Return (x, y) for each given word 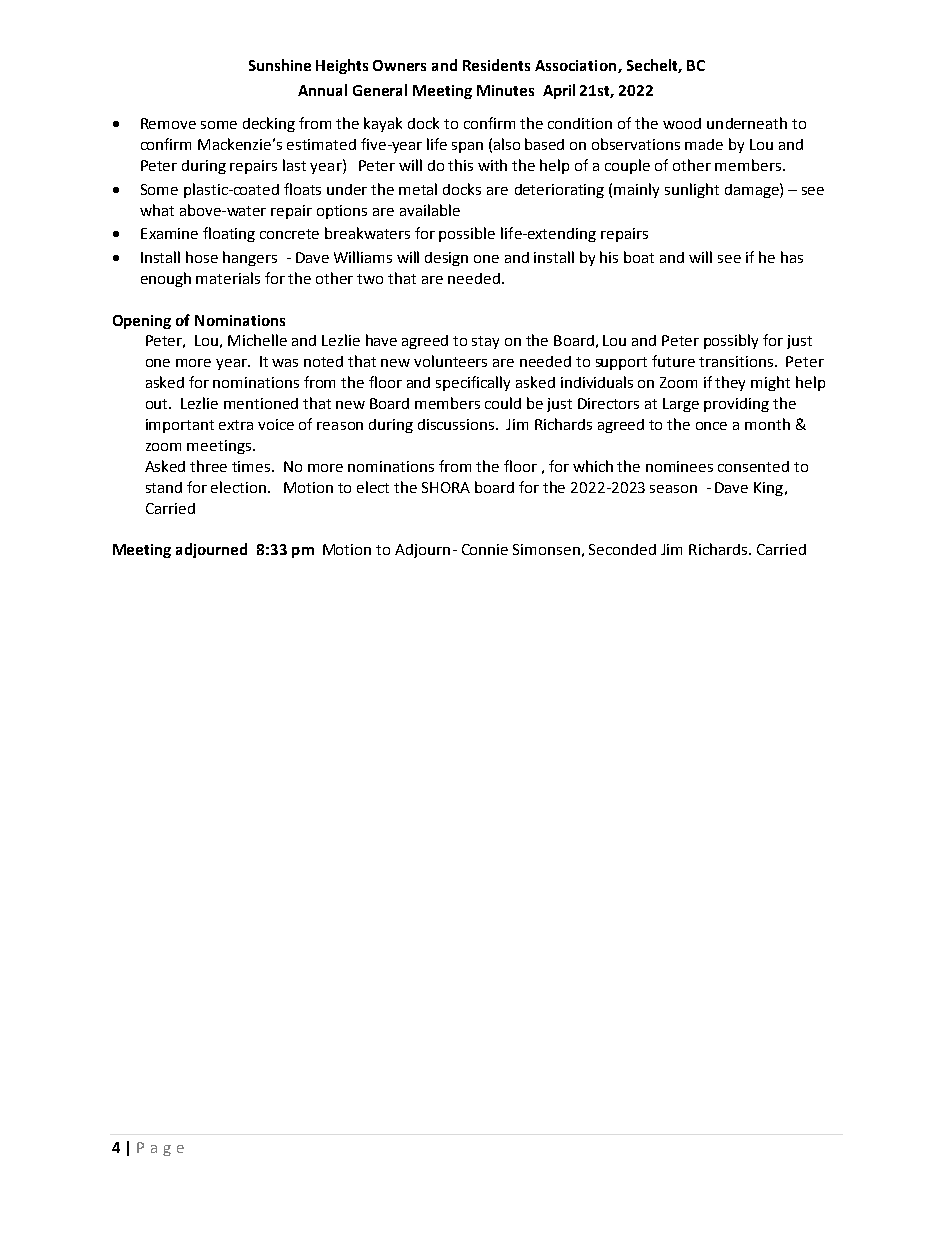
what (157, 210)
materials (228, 278)
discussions (457, 424)
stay (485, 342)
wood (682, 123)
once (711, 426)
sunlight (692, 190)
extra (236, 425)
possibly (731, 341)
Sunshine (280, 65)
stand (164, 487)
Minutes (505, 90)
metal (418, 189)
